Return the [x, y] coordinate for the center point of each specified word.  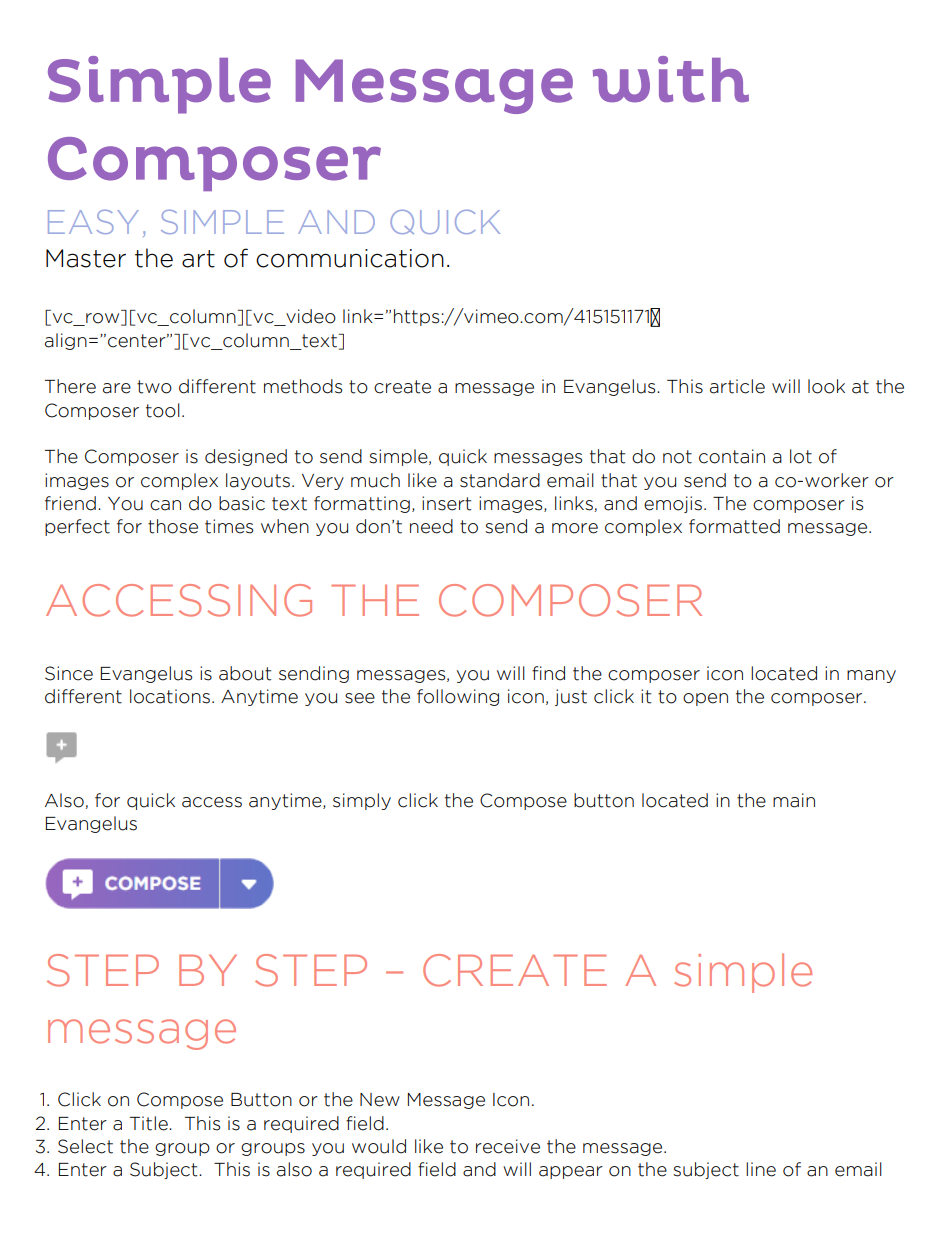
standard [500, 480]
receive [508, 1146]
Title [150, 1123]
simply [362, 801]
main [794, 800]
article [737, 386]
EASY [93, 222]
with [671, 79]
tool [163, 410]
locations [170, 696]
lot [801, 456]
